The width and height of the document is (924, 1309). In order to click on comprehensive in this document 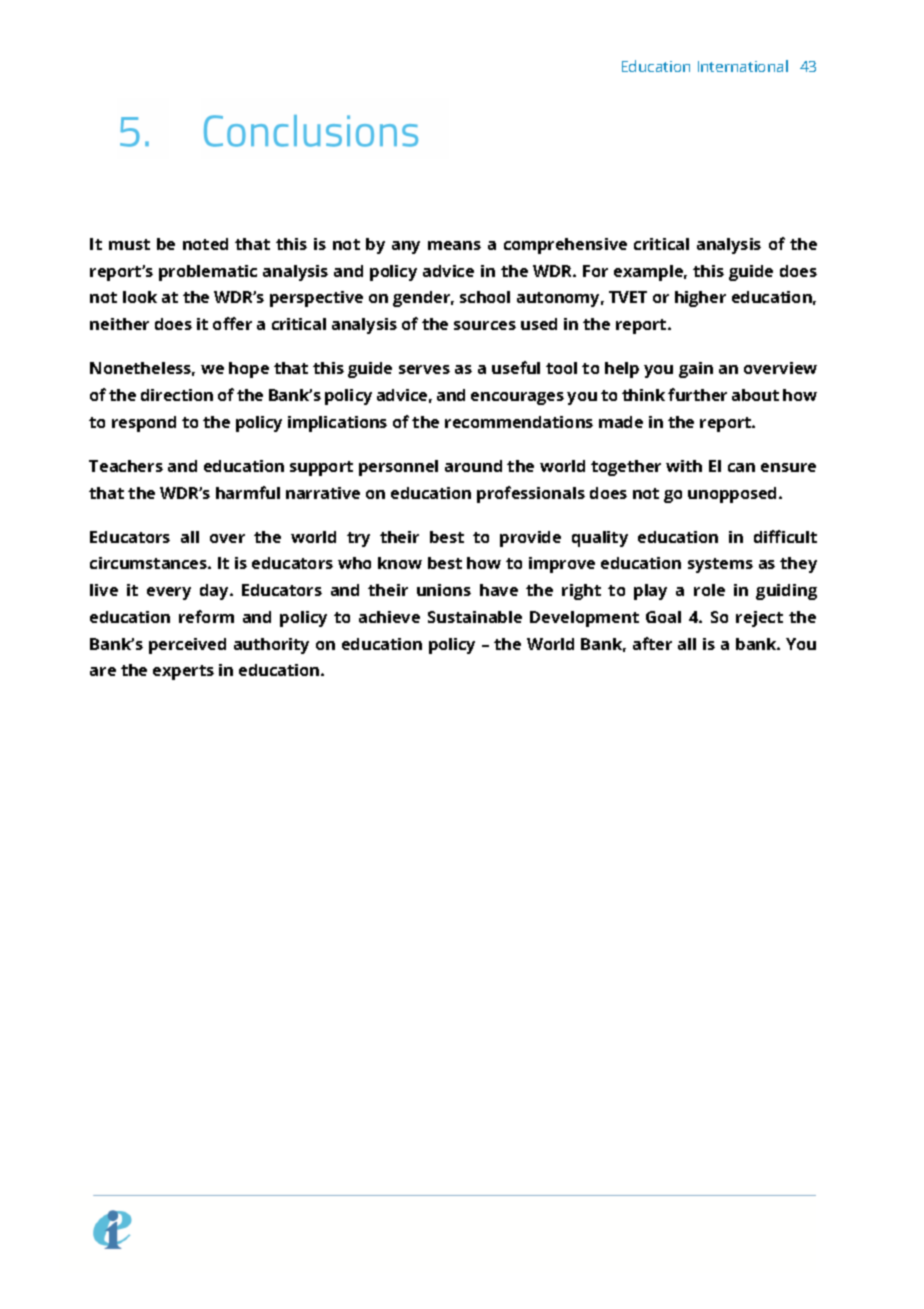, I will do `click(565, 246)`.
